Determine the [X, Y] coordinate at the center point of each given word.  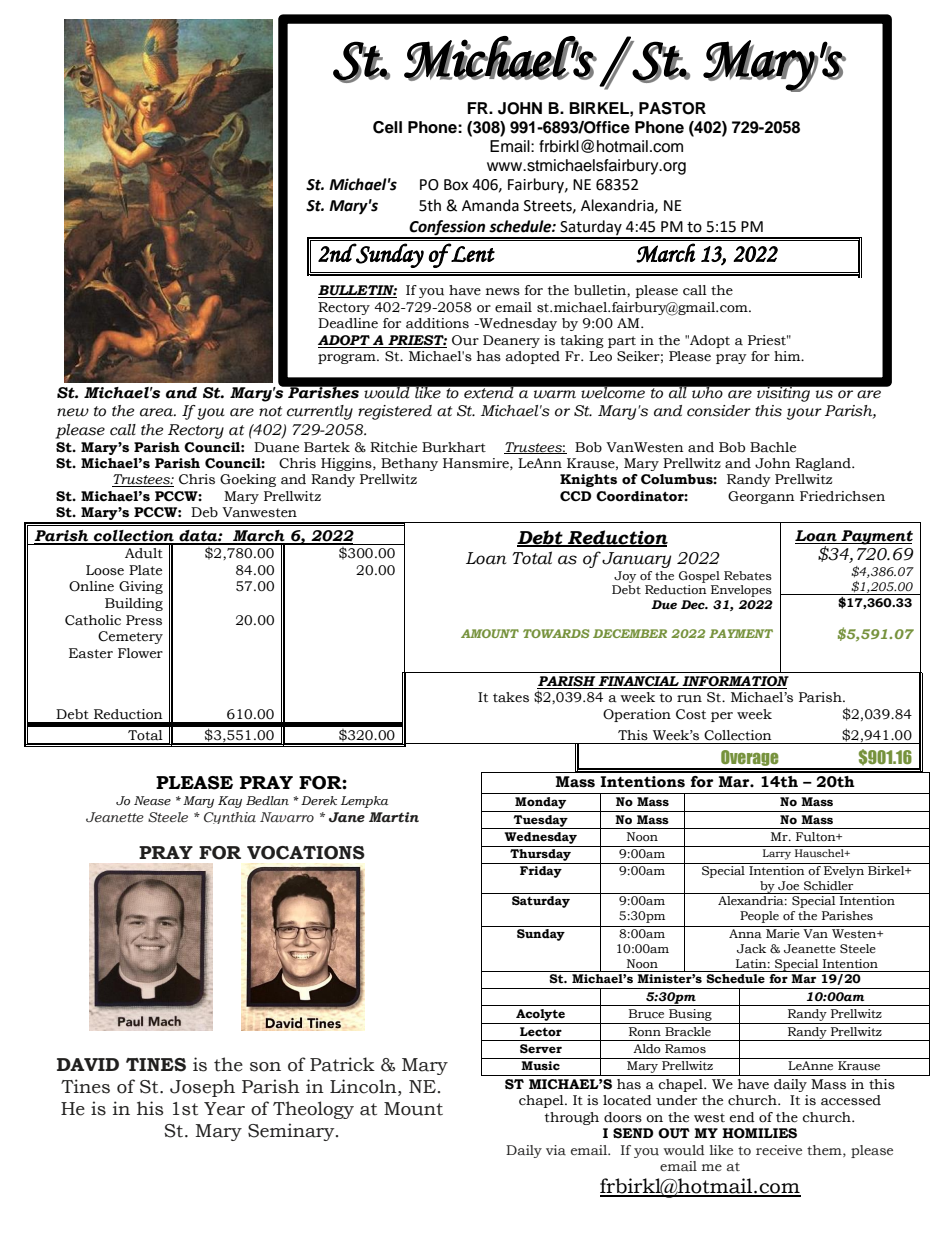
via [556, 1150]
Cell [387, 127]
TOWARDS [556, 633]
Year [224, 1109]
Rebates [748, 575]
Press [144, 620]
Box [456, 185]
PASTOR [672, 108]
